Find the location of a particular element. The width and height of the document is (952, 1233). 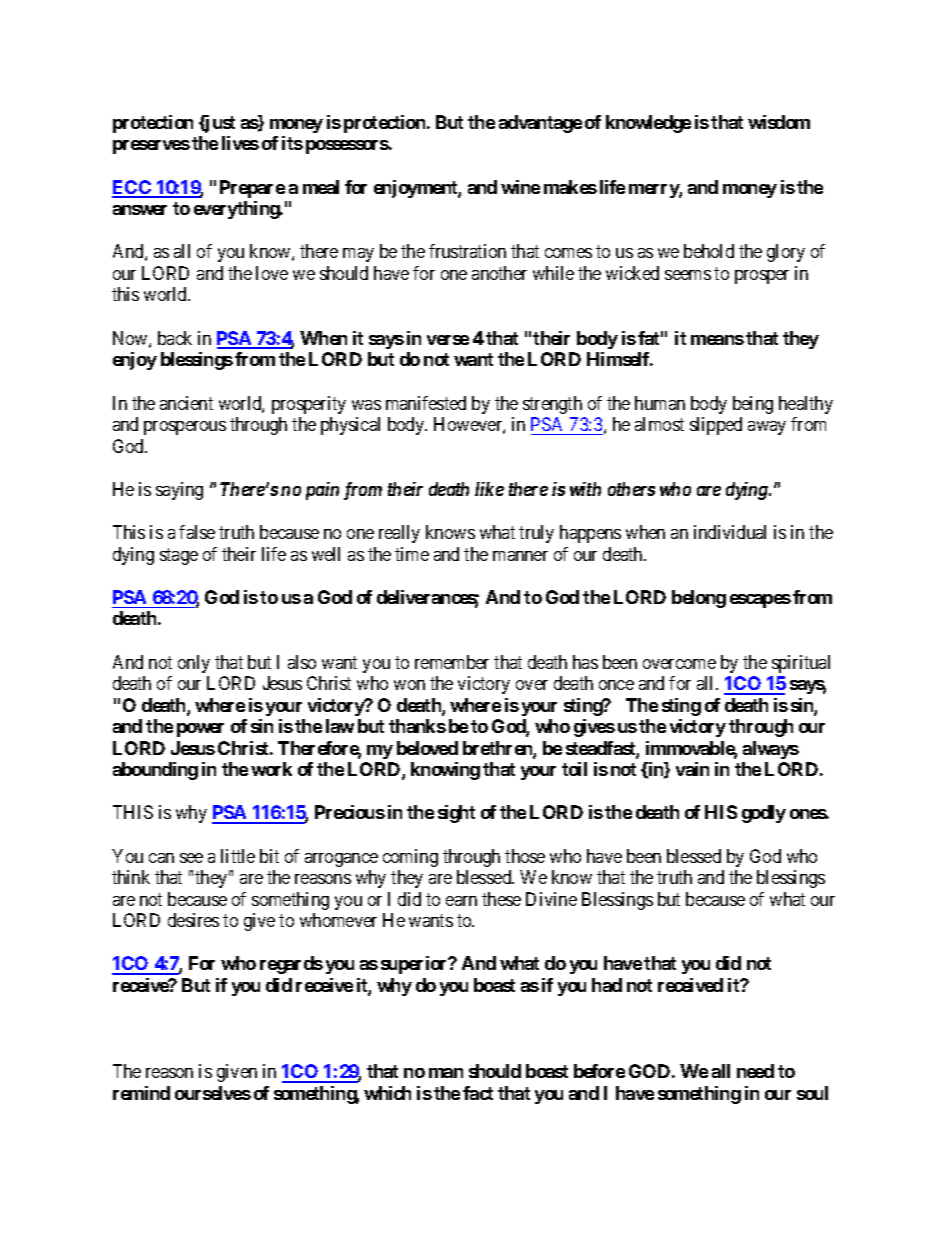

remind is located at coordinates (141, 1093).
